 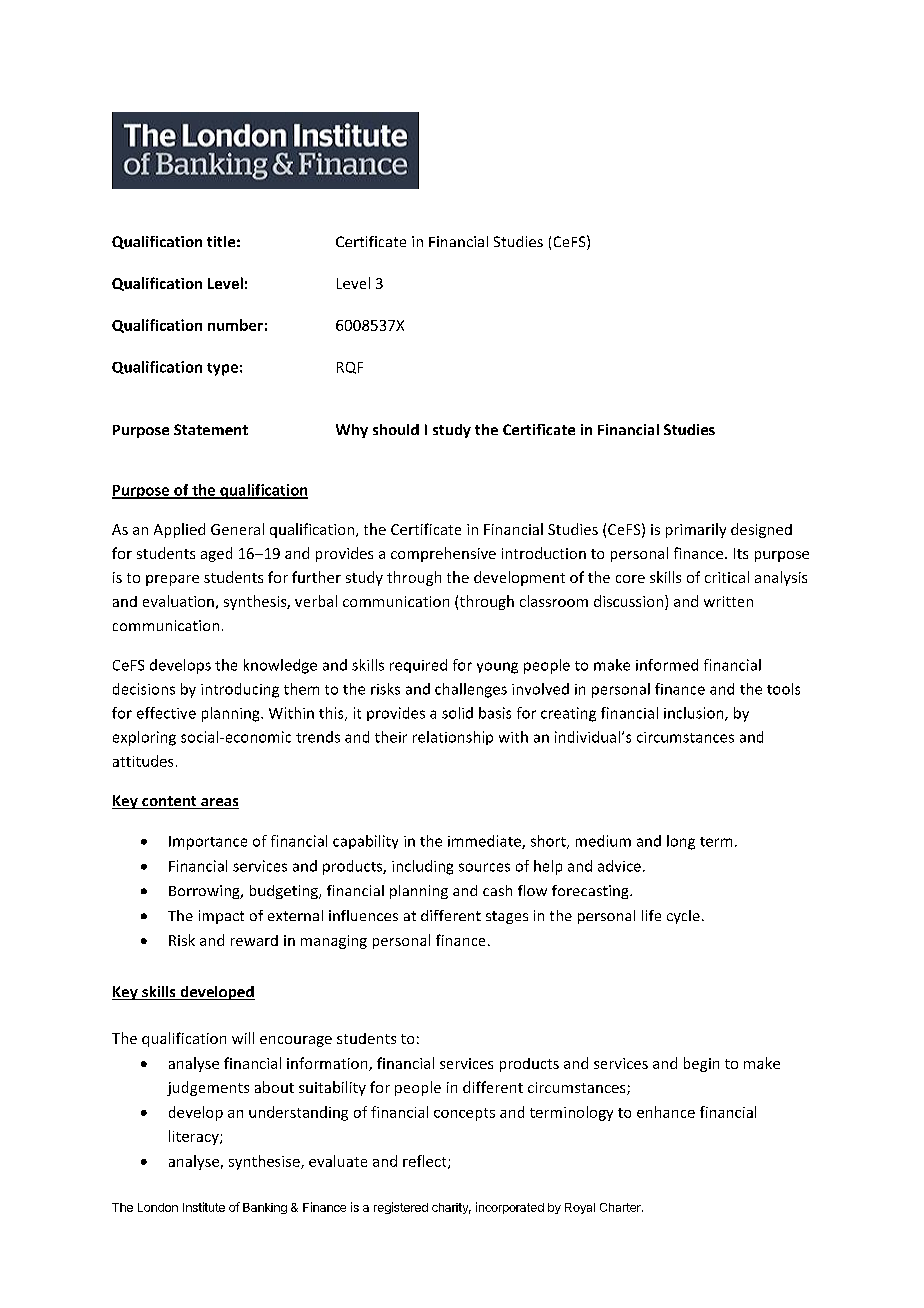 I want to click on Institute, so click(x=204, y=1207).
